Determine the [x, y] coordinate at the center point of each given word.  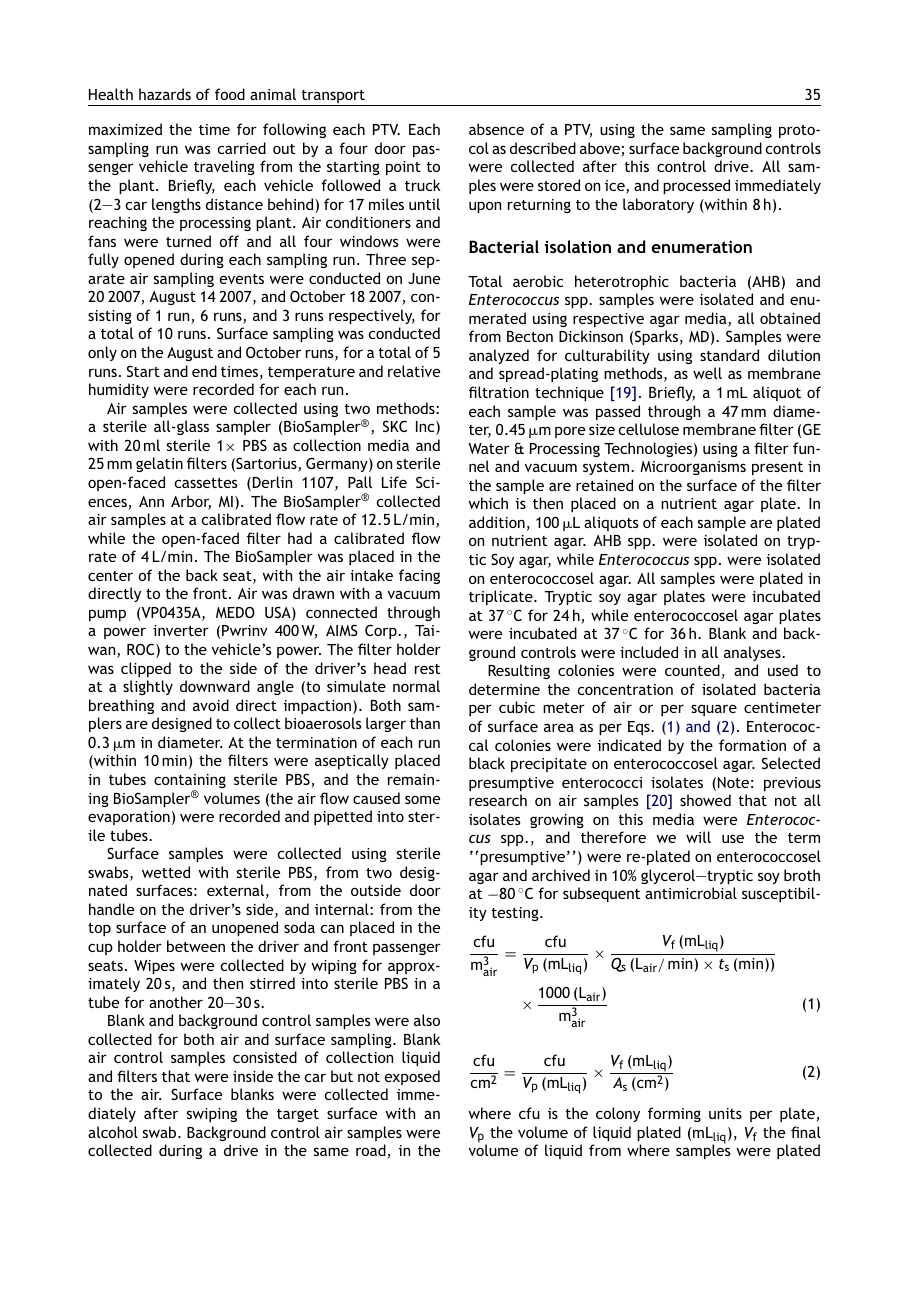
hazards [165, 94]
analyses [753, 653]
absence [496, 129]
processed [696, 186]
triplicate [502, 597]
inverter [181, 630]
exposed [412, 1077]
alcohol [113, 1132]
